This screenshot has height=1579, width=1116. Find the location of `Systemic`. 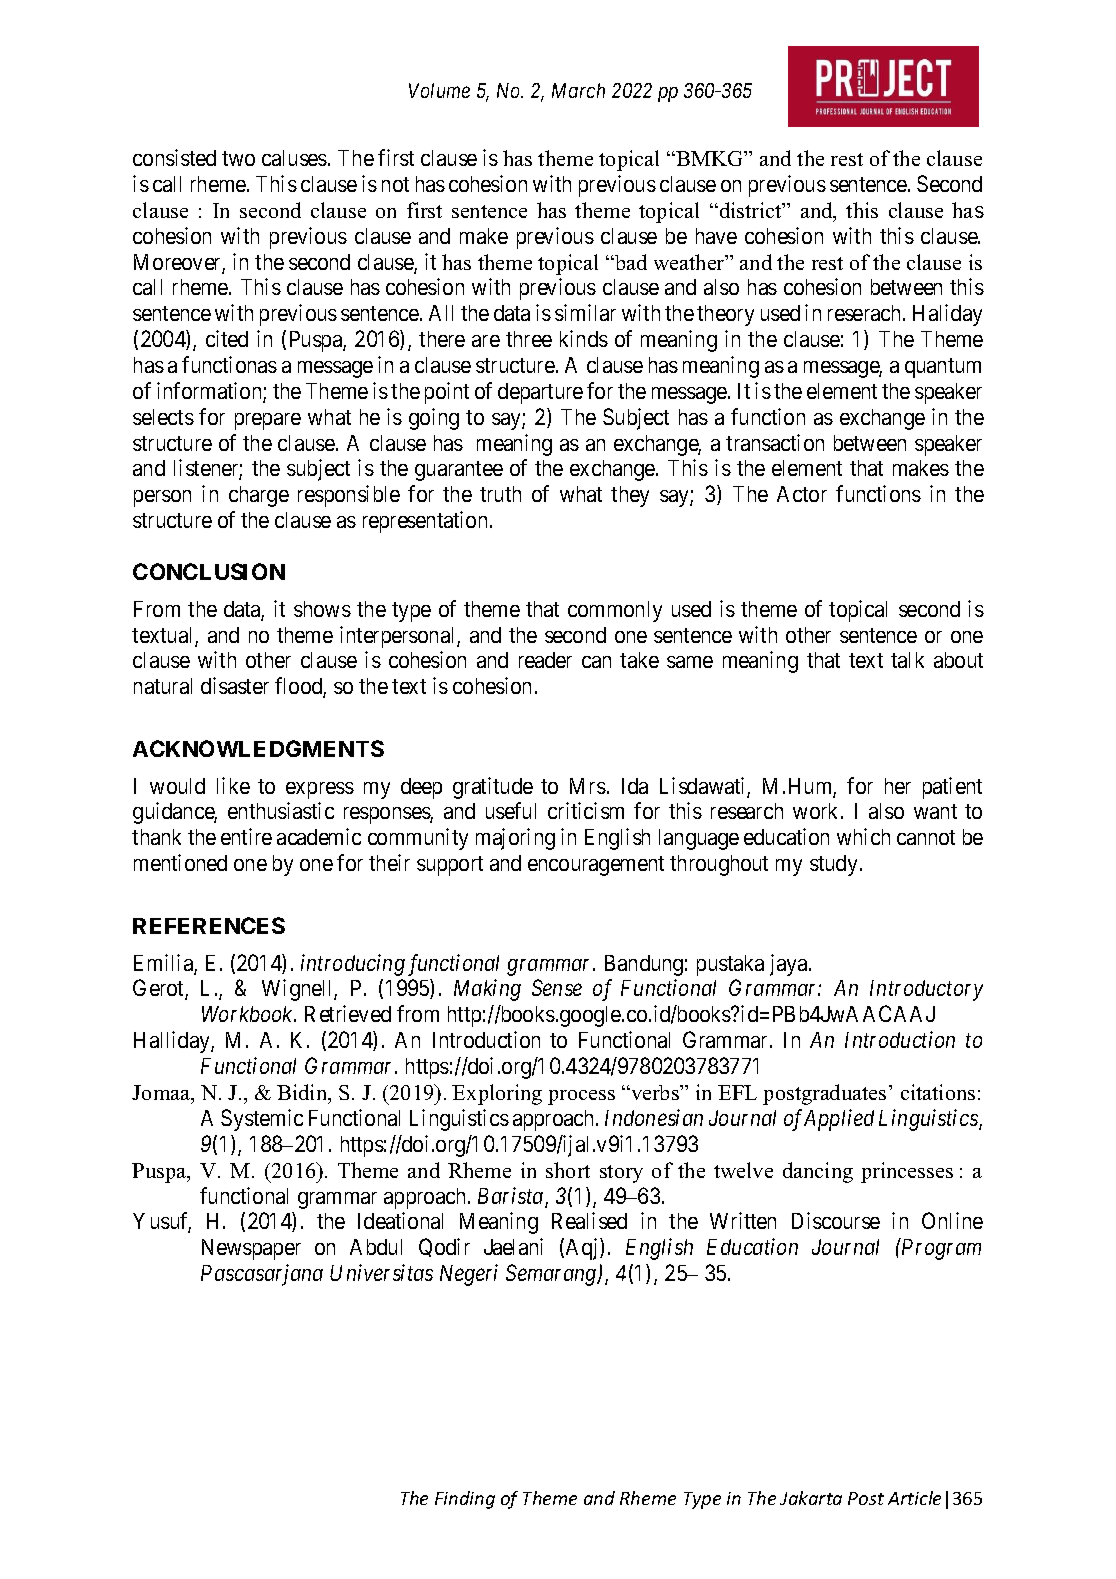

Systemic is located at coordinates (262, 1120).
